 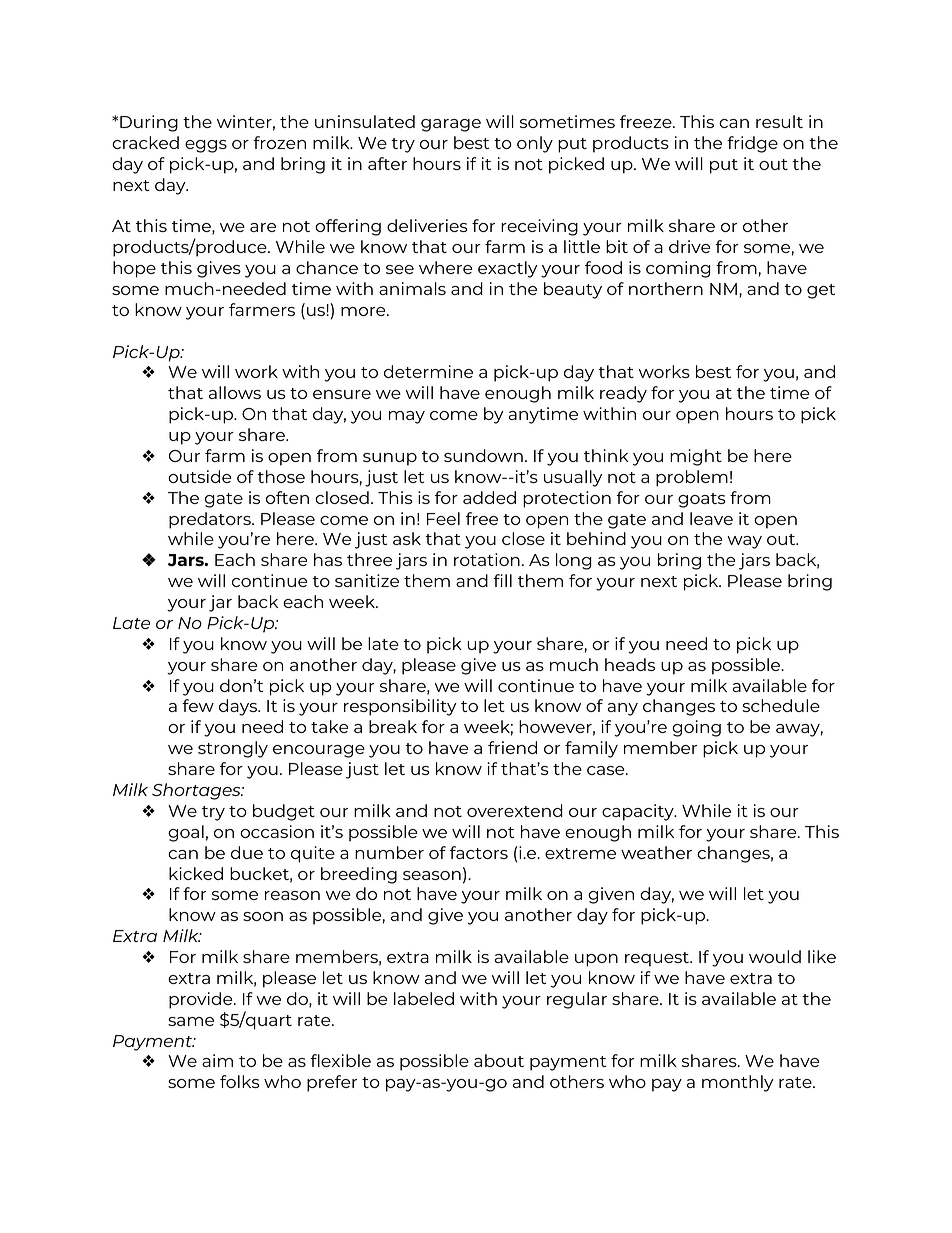 What do you see at coordinates (502, 580) in the screenshot?
I see `fill` at bounding box center [502, 580].
